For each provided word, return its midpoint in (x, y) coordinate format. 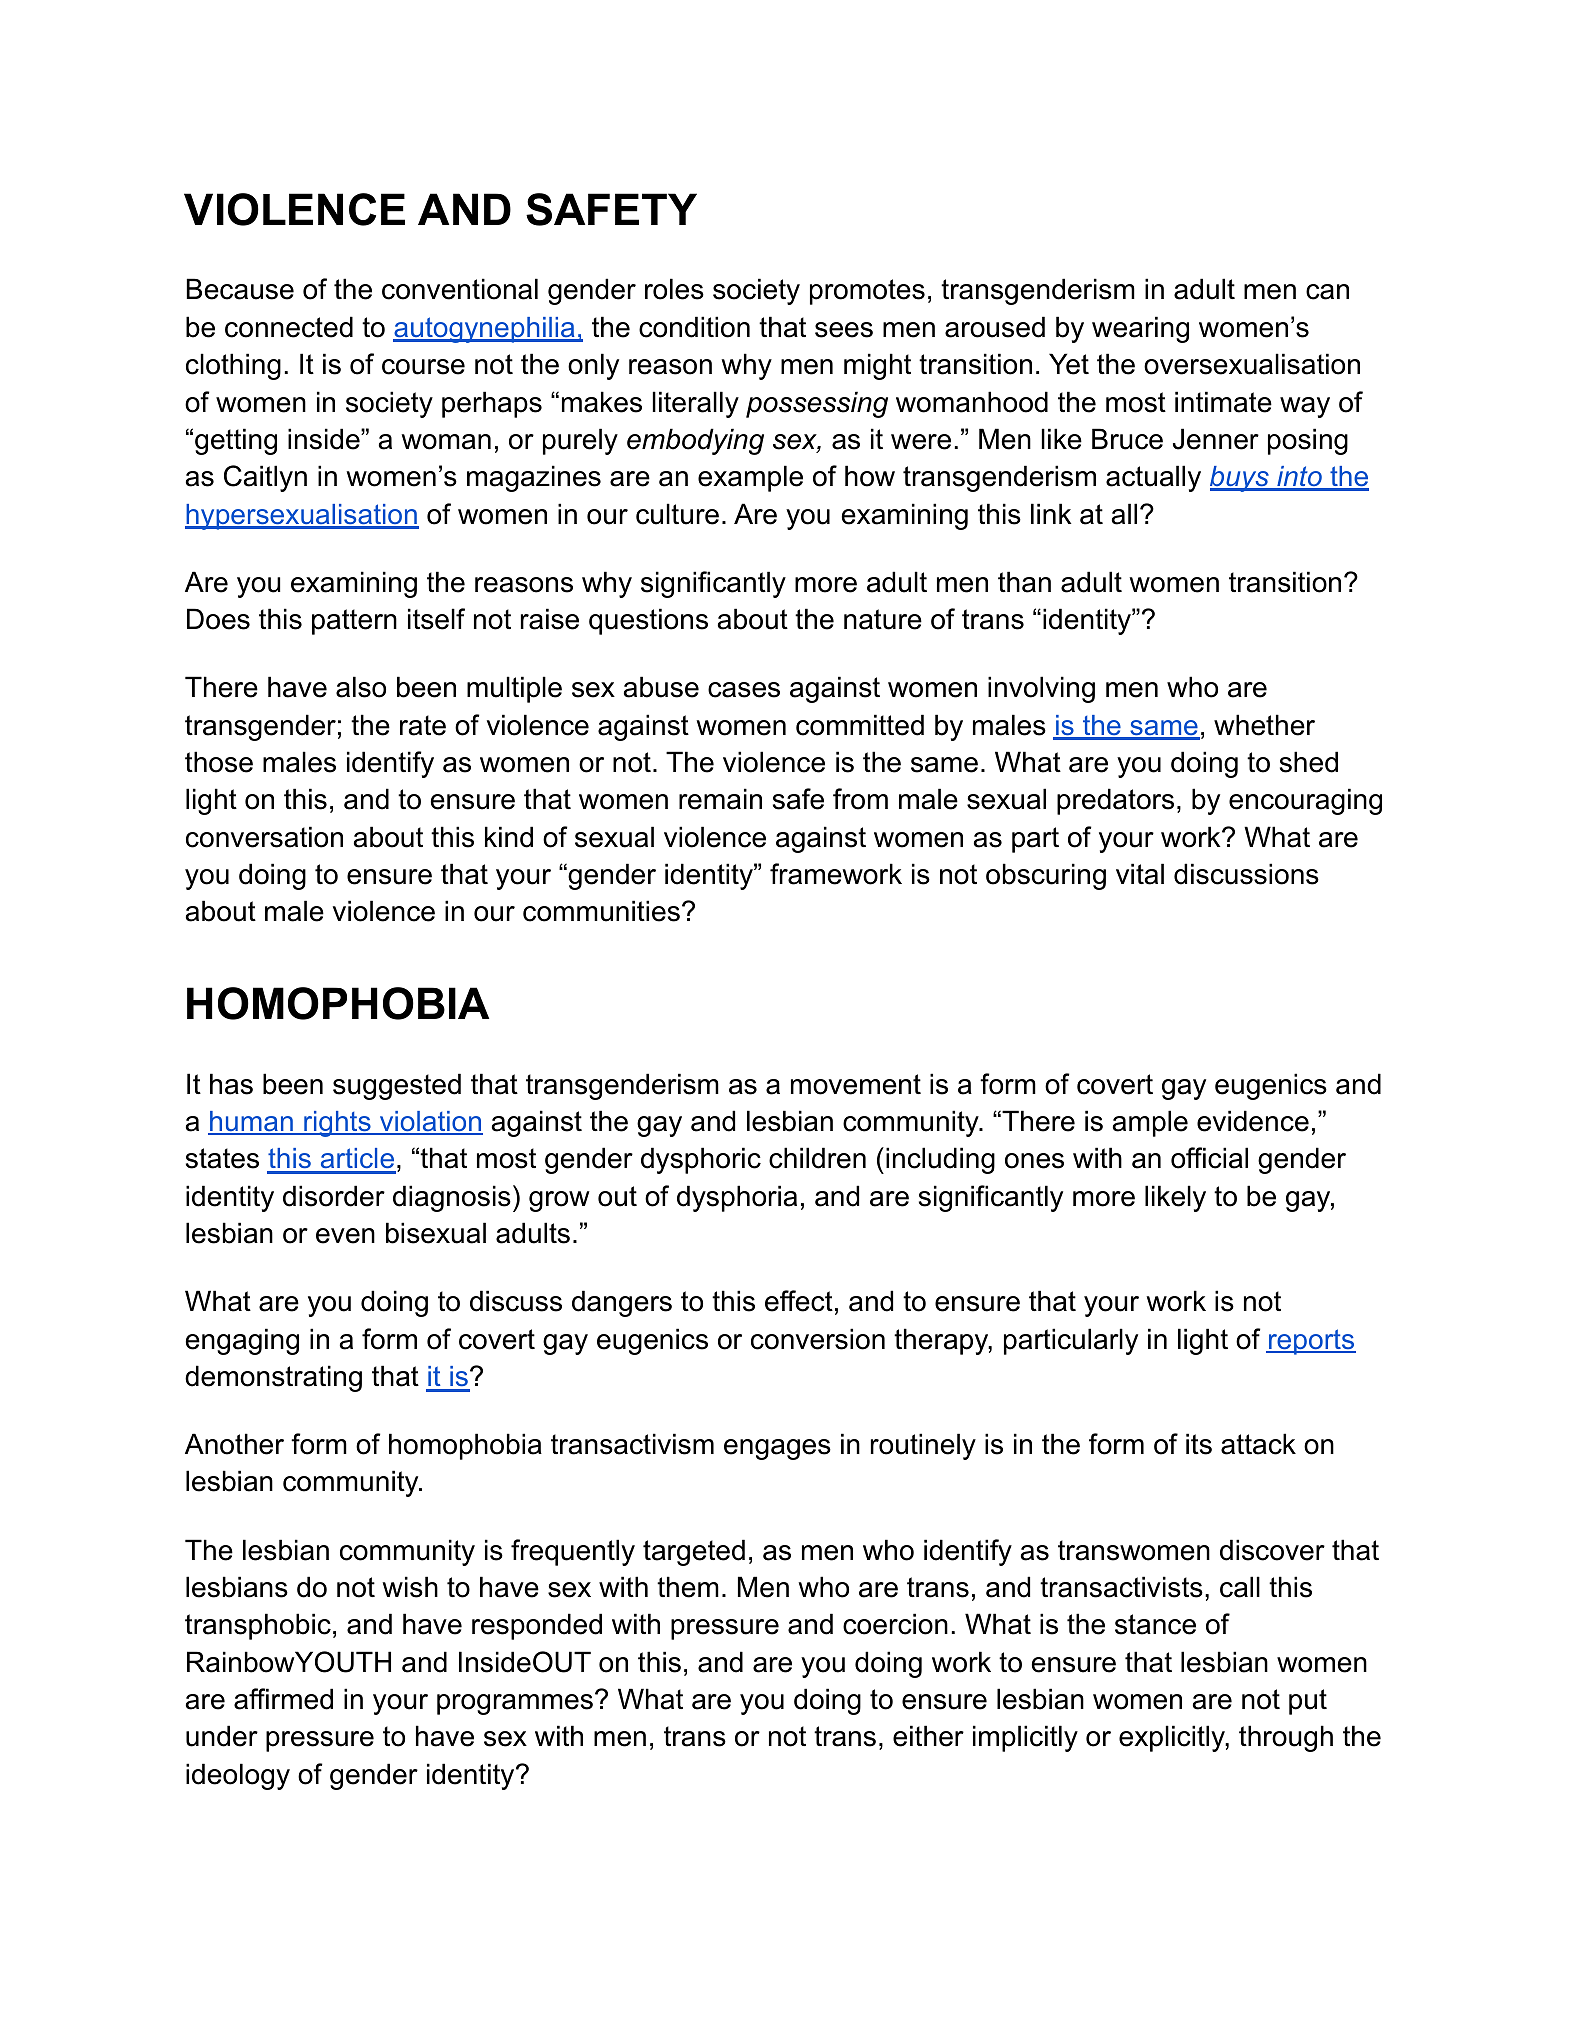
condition (694, 327)
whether (1264, 725)
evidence (1253, 1121)
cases (744, 690)
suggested (397, 1086)
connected (289, 327)
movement (856, 1084)
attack (1258, 1444)
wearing (1140, 329)
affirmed (283, 1699)
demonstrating (273, 1378)
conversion (818, 1339)
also (361, 687)
